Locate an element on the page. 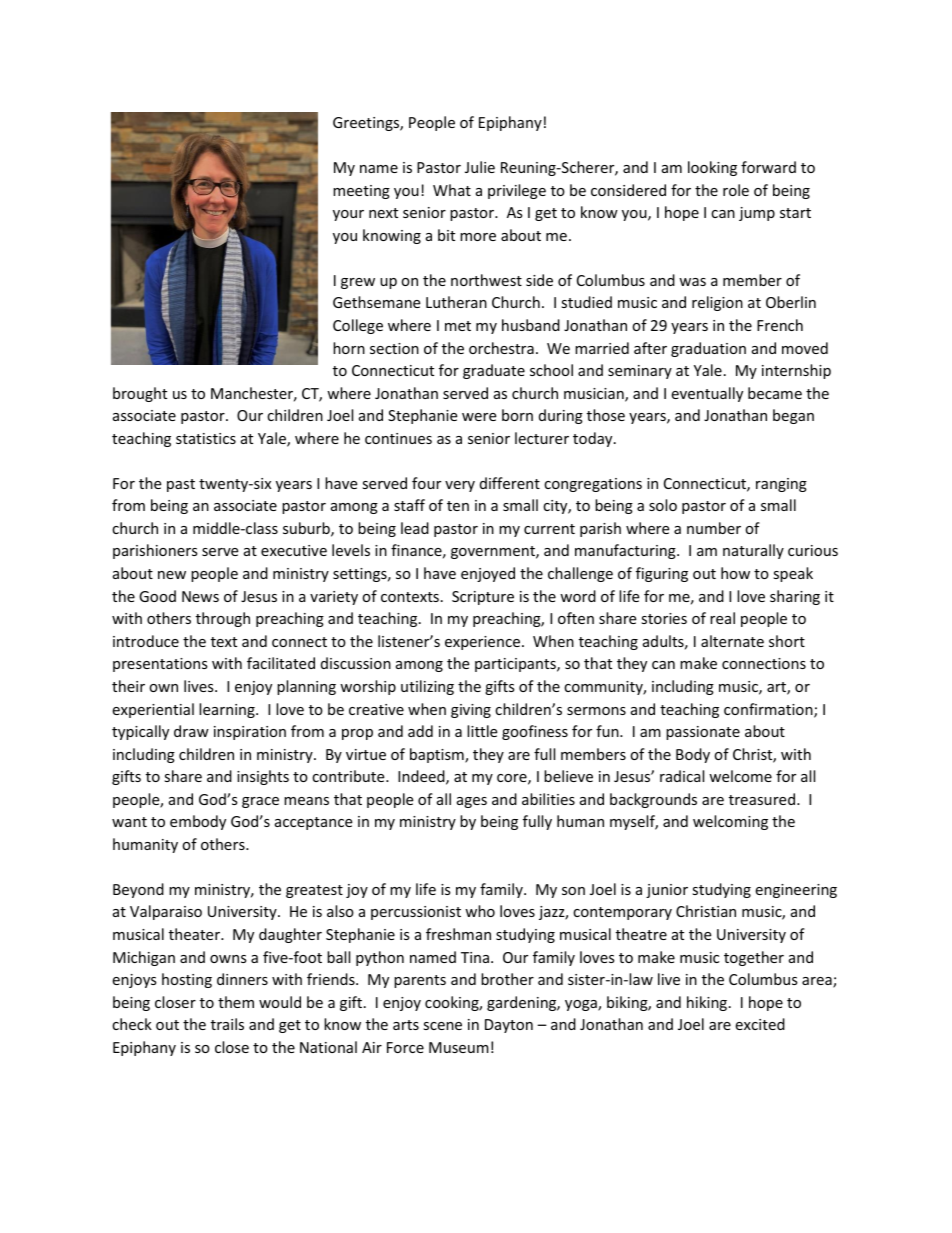  your is located at coordinates (348, 215).
